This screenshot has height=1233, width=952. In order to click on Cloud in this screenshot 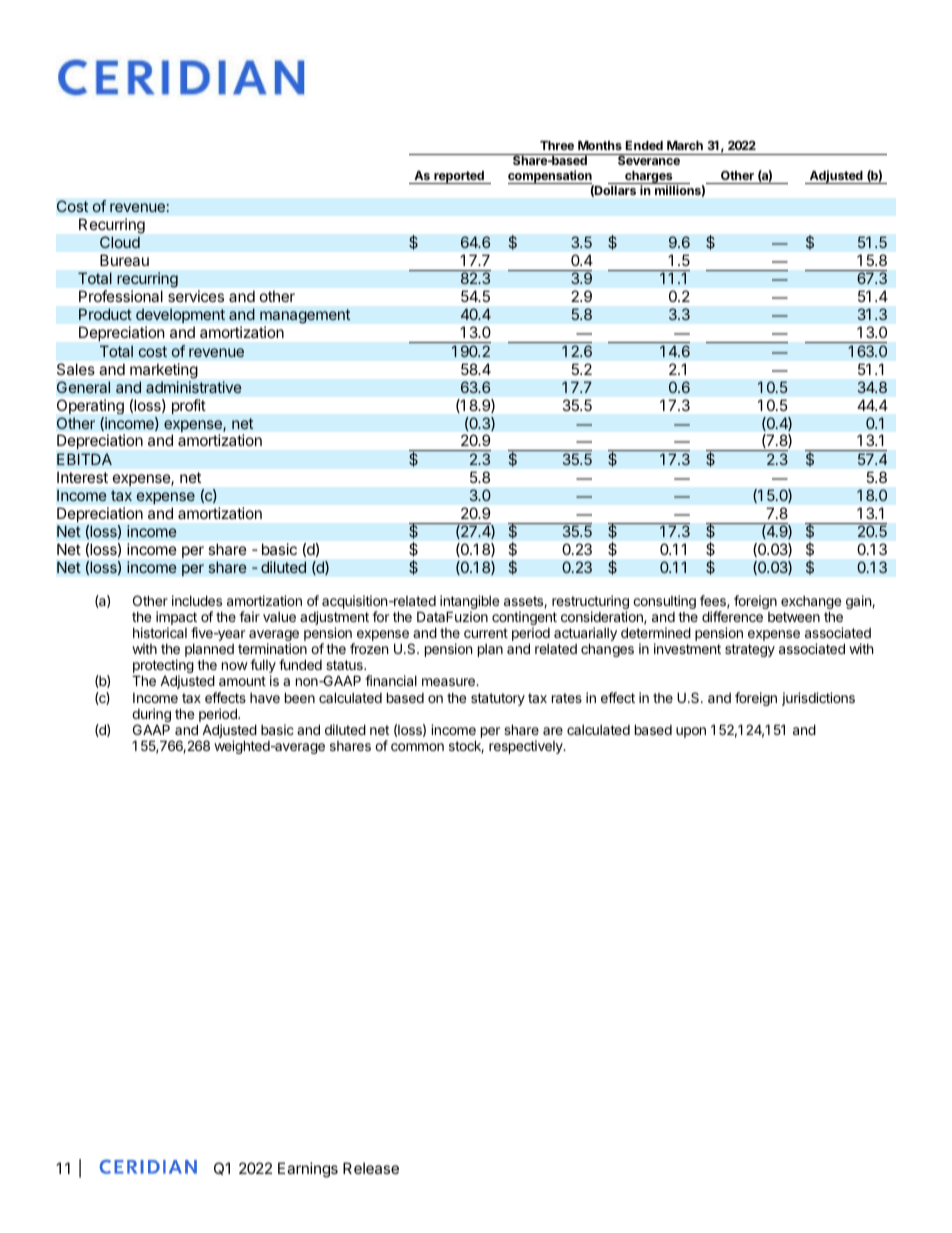, I will do `click(120, 242)`.
